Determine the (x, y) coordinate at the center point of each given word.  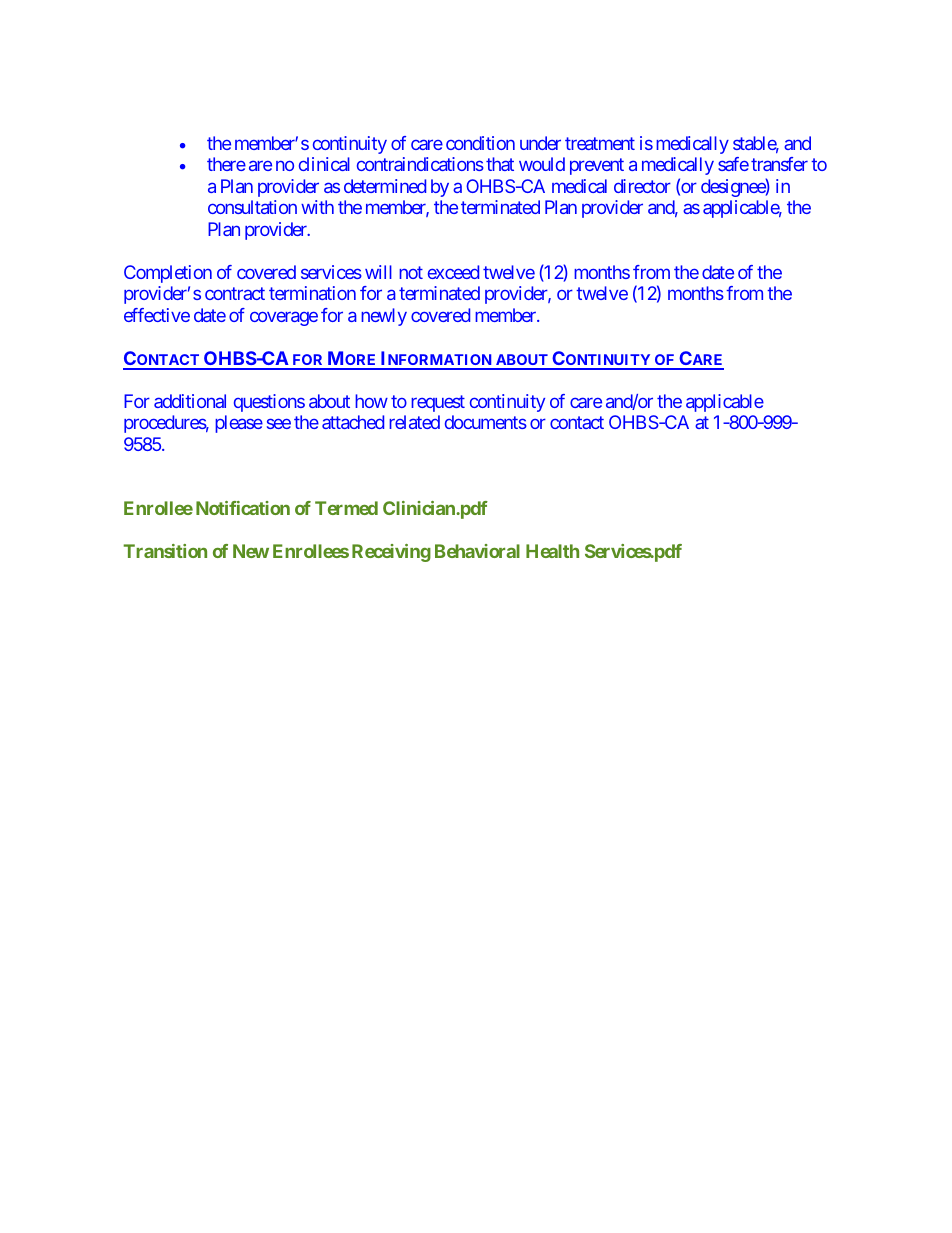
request (438, 403)
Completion (168, 274)
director (642, 186)
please (239, 424)
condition (480, 143)
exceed (453, 272)
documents (486, 422)
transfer (779, 164)
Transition (165, 551)
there (226, 164)
